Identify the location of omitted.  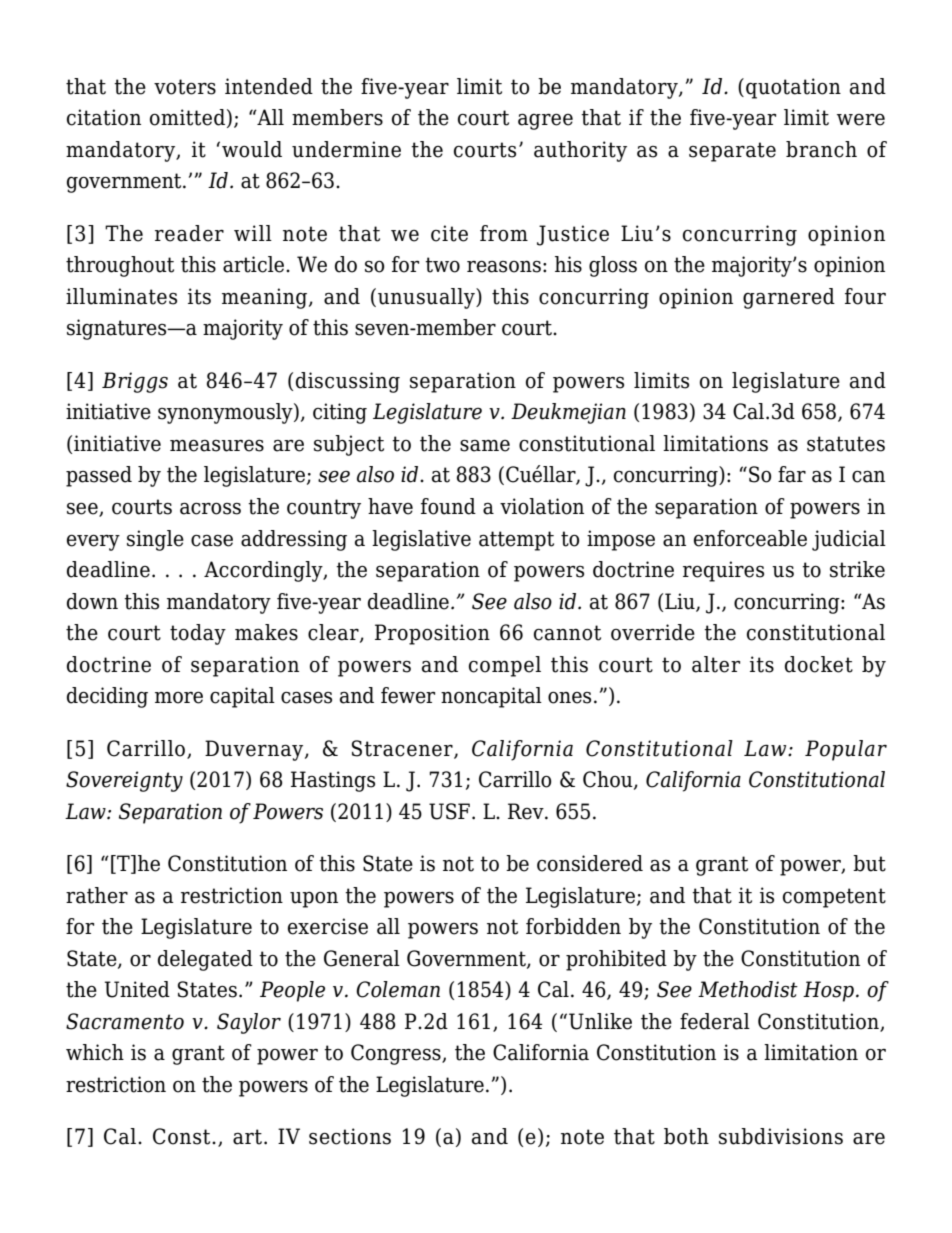
(187, 117).
